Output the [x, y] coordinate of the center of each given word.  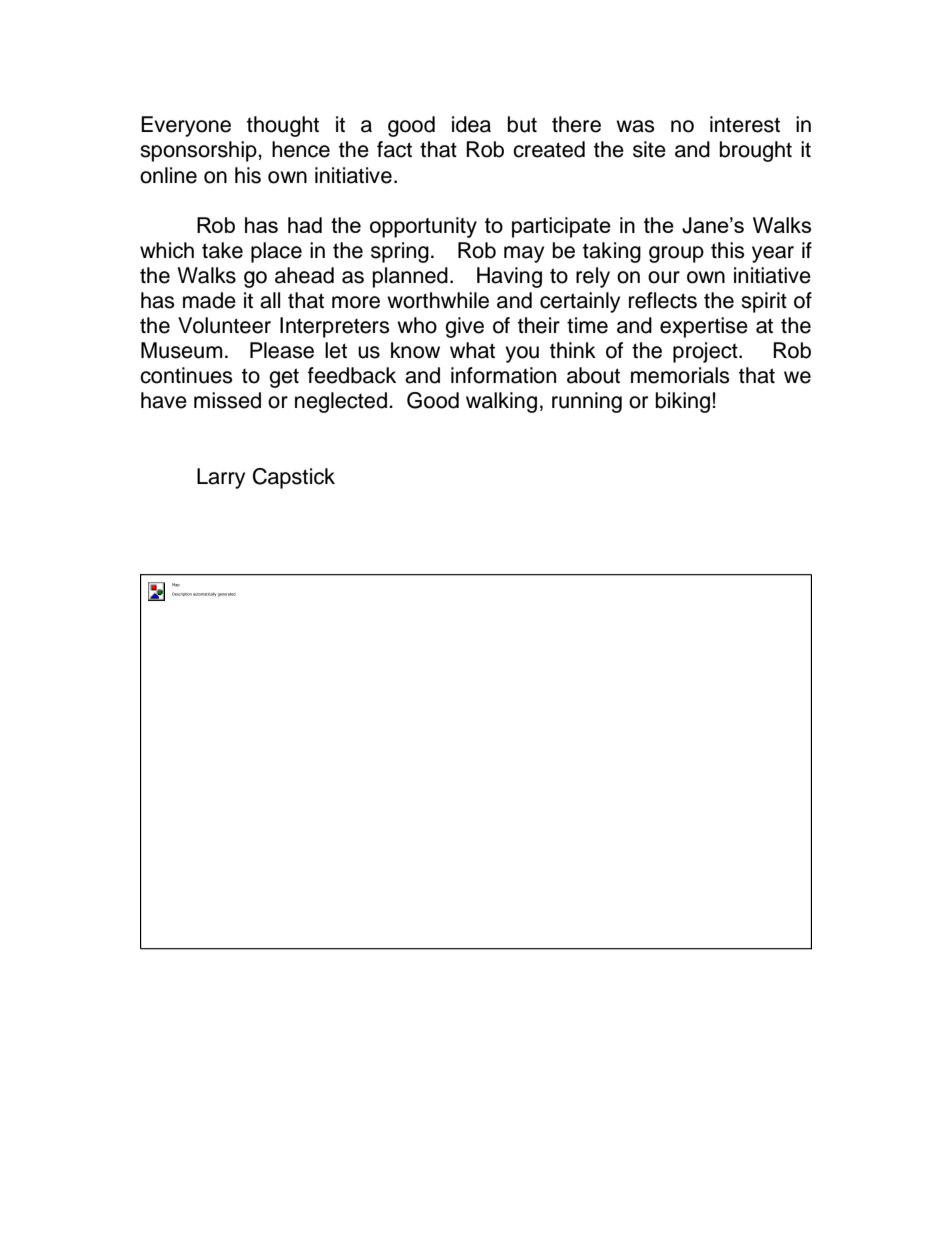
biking [683, 402]
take [222, 250]
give [464, 327]
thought [283, 126]
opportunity [423, 227]
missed [227, 400]
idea [471, 124]
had [305, 225]
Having [509, 277]
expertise [704, 327]
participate [561, 227]
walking [501, 402]
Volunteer [224, 325]
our [664, 277]
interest [745, 124]
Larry [221, 478]
